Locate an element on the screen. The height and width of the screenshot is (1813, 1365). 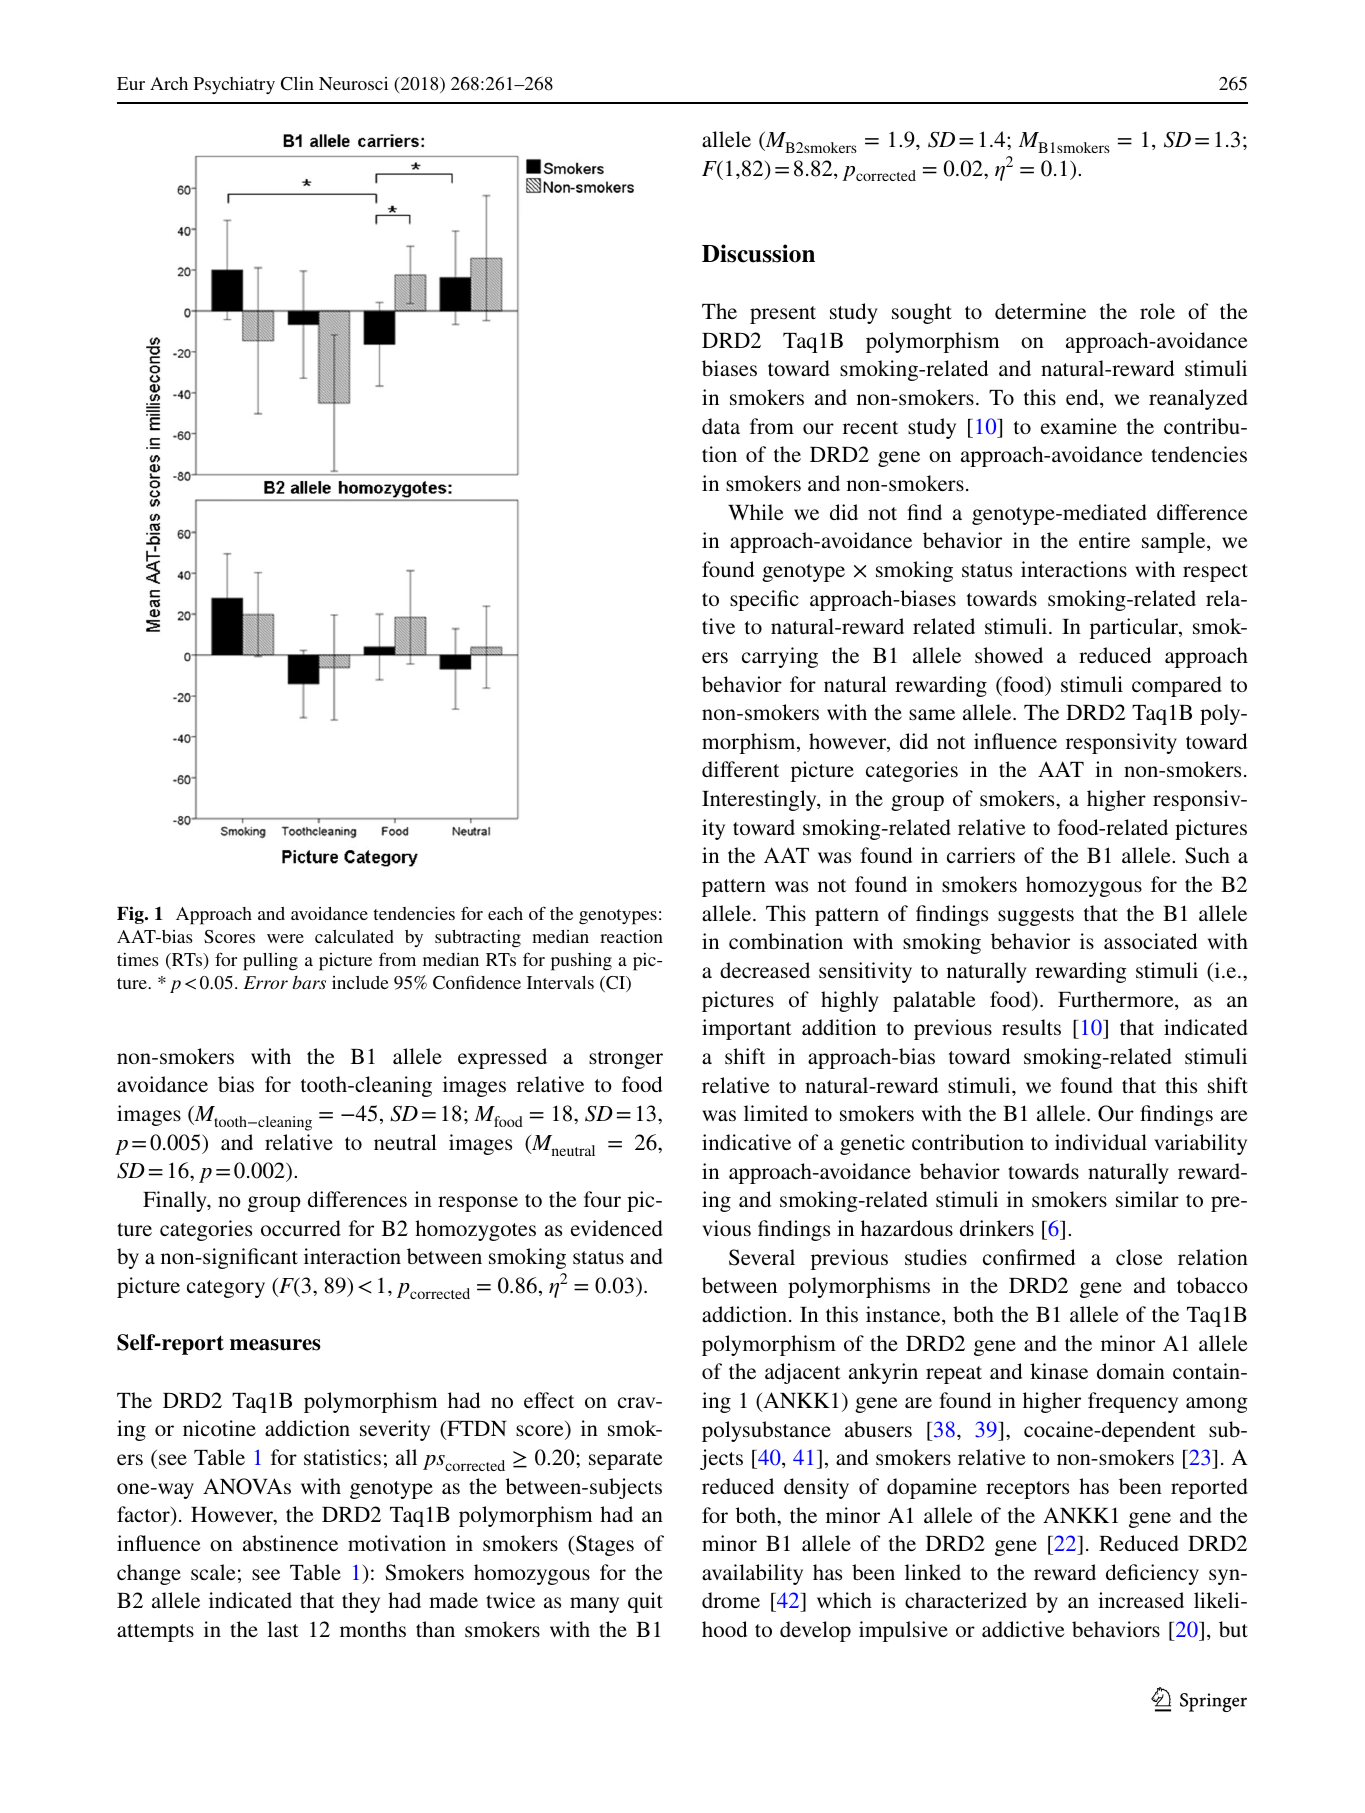
determine is located at coordinates (1040, 311).
